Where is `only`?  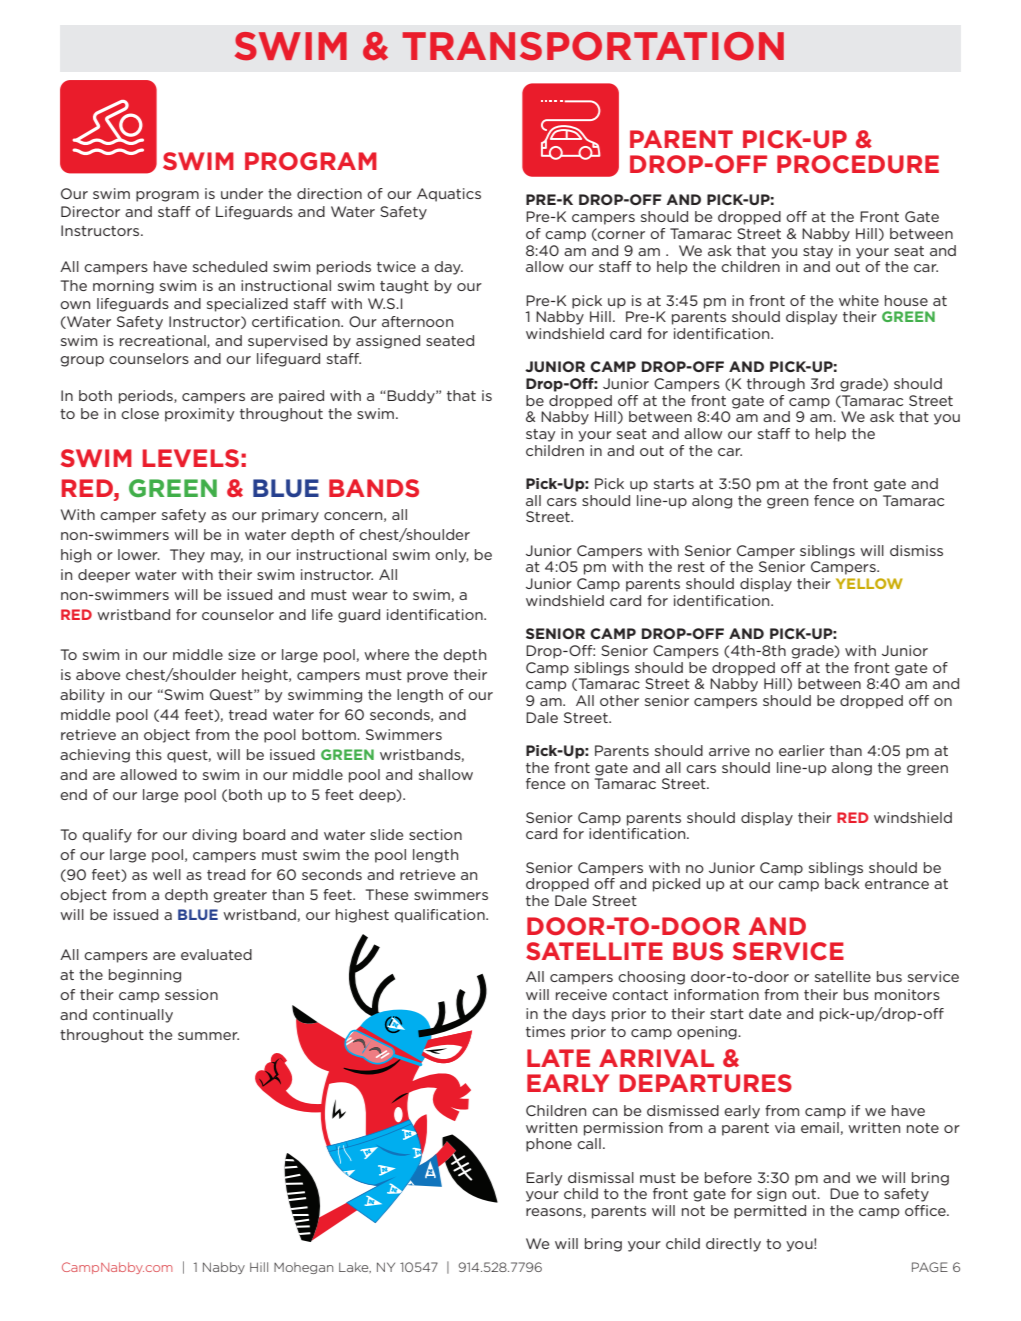 only is located at coordinates (452, 556).
